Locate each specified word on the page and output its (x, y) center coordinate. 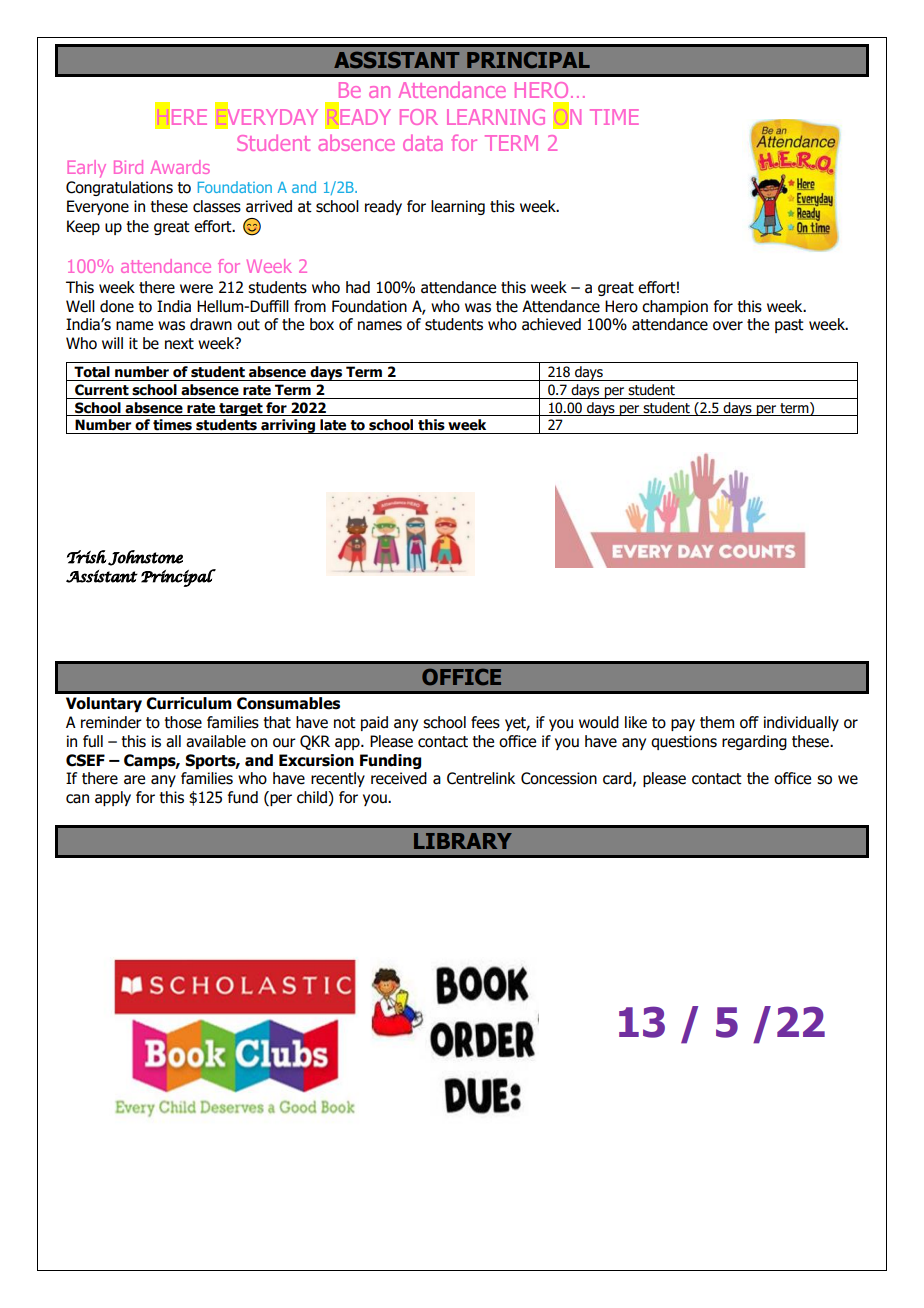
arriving (288, 426)
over (728, 326)
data (422, 142)
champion (675, 307)
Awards (180, 167)
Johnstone (145, 558)
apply (113, 798)
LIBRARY (463, 841)
